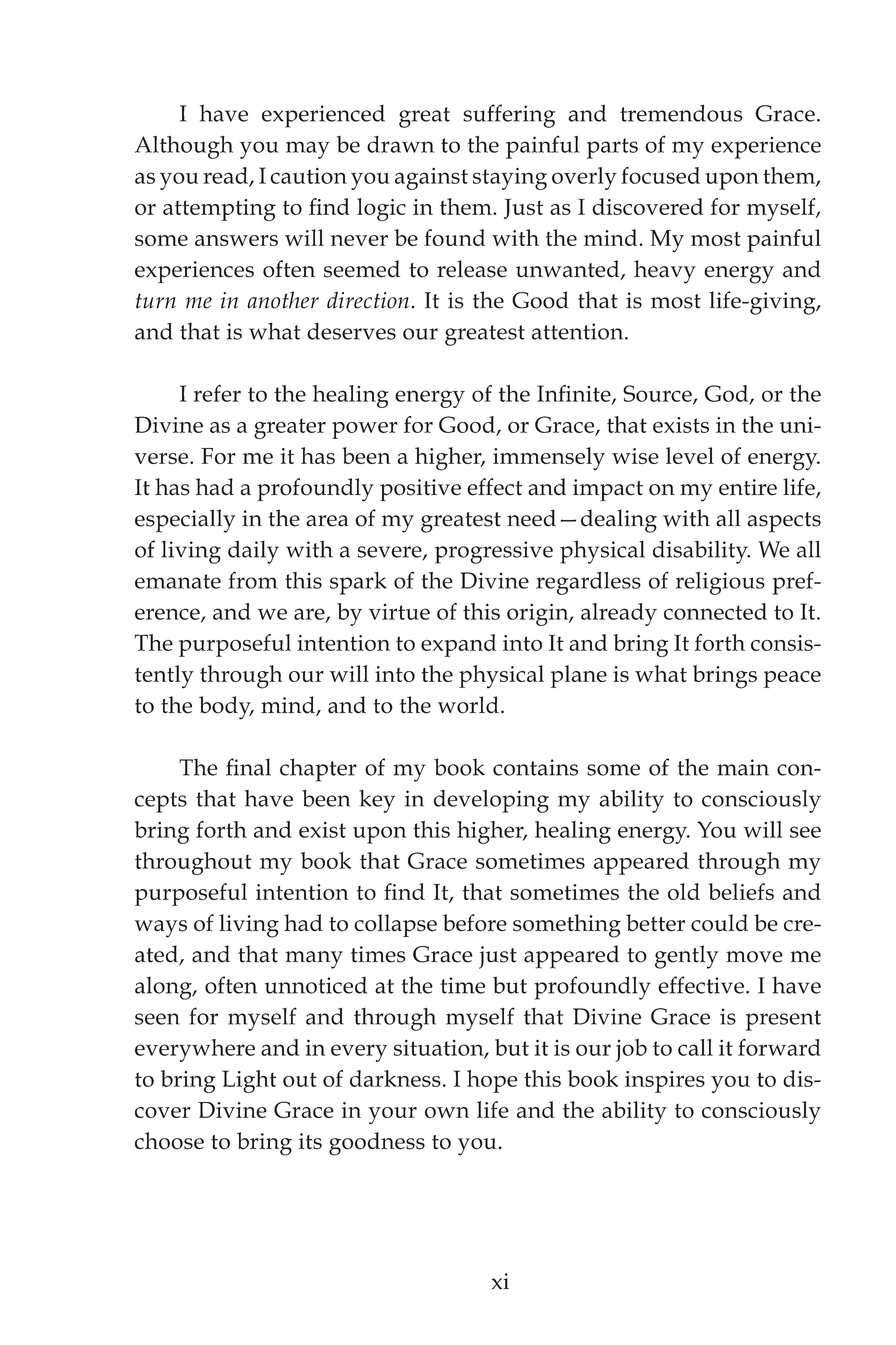 The image size is (896, 1345). I want to click on suffering, so click(509, 116).
